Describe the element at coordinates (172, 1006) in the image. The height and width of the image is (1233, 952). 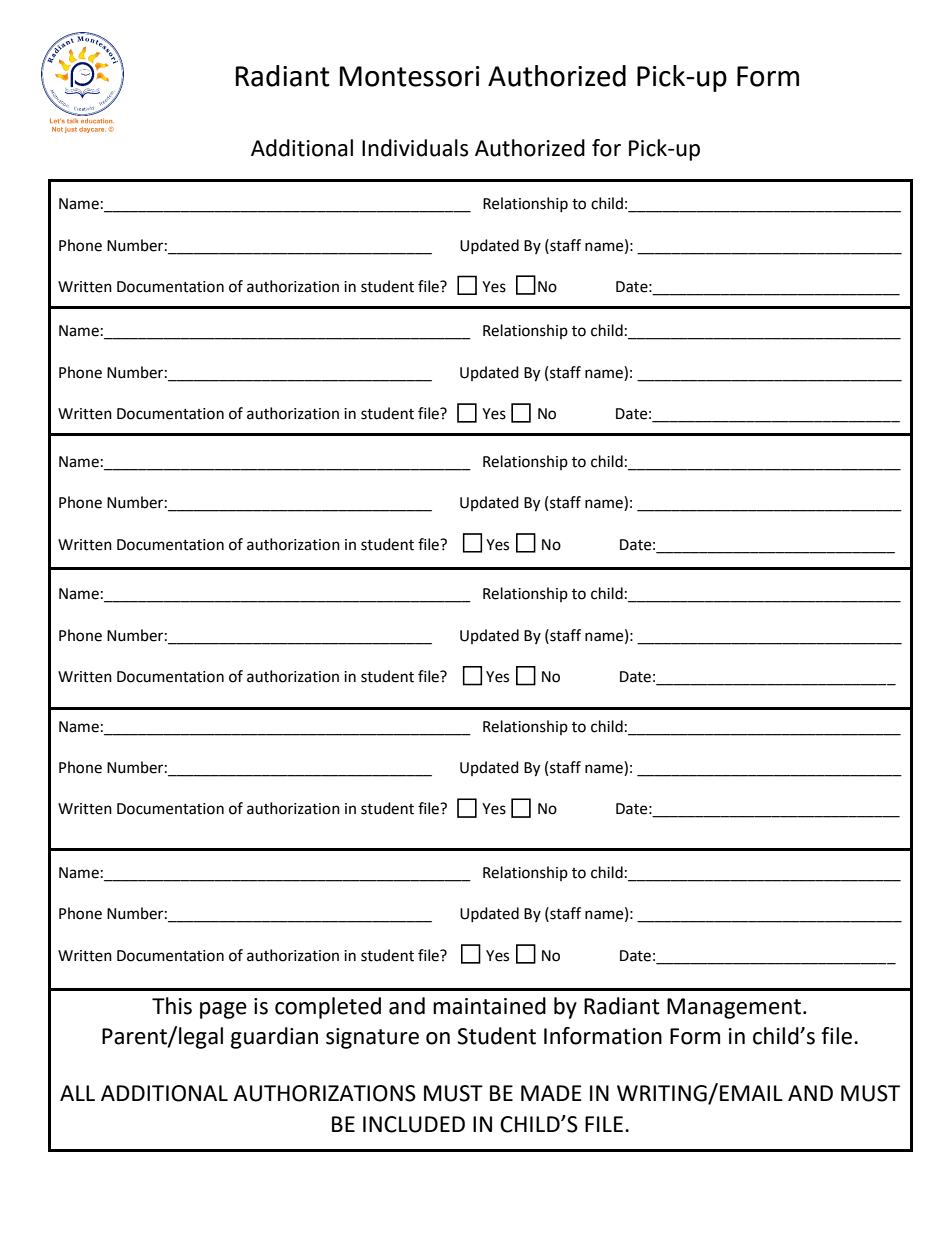
I see `This` at that location.
